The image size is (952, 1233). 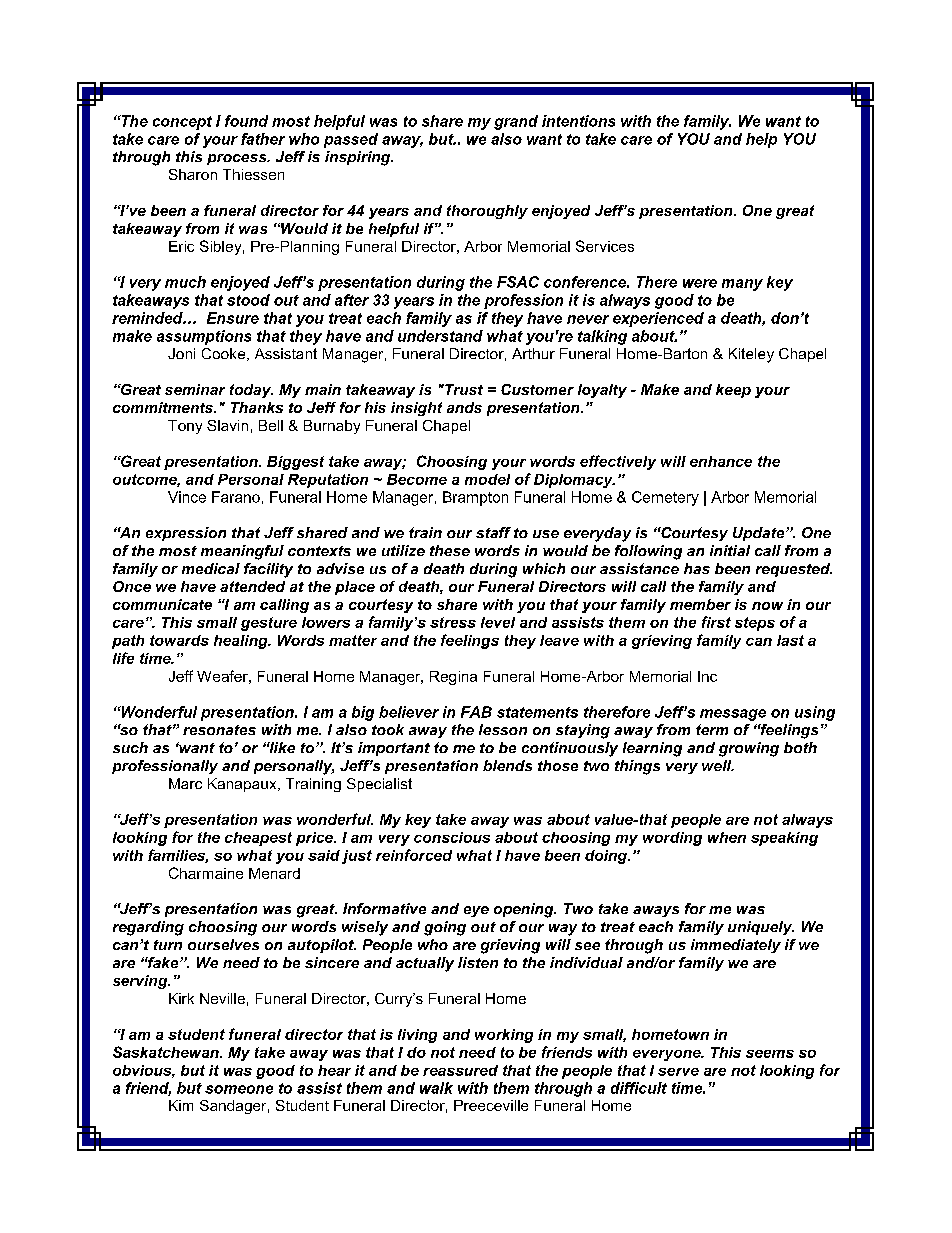 What do you see at coordinates (440, 336) in the image?
I see `understand` at bounding box center [440, 336].
